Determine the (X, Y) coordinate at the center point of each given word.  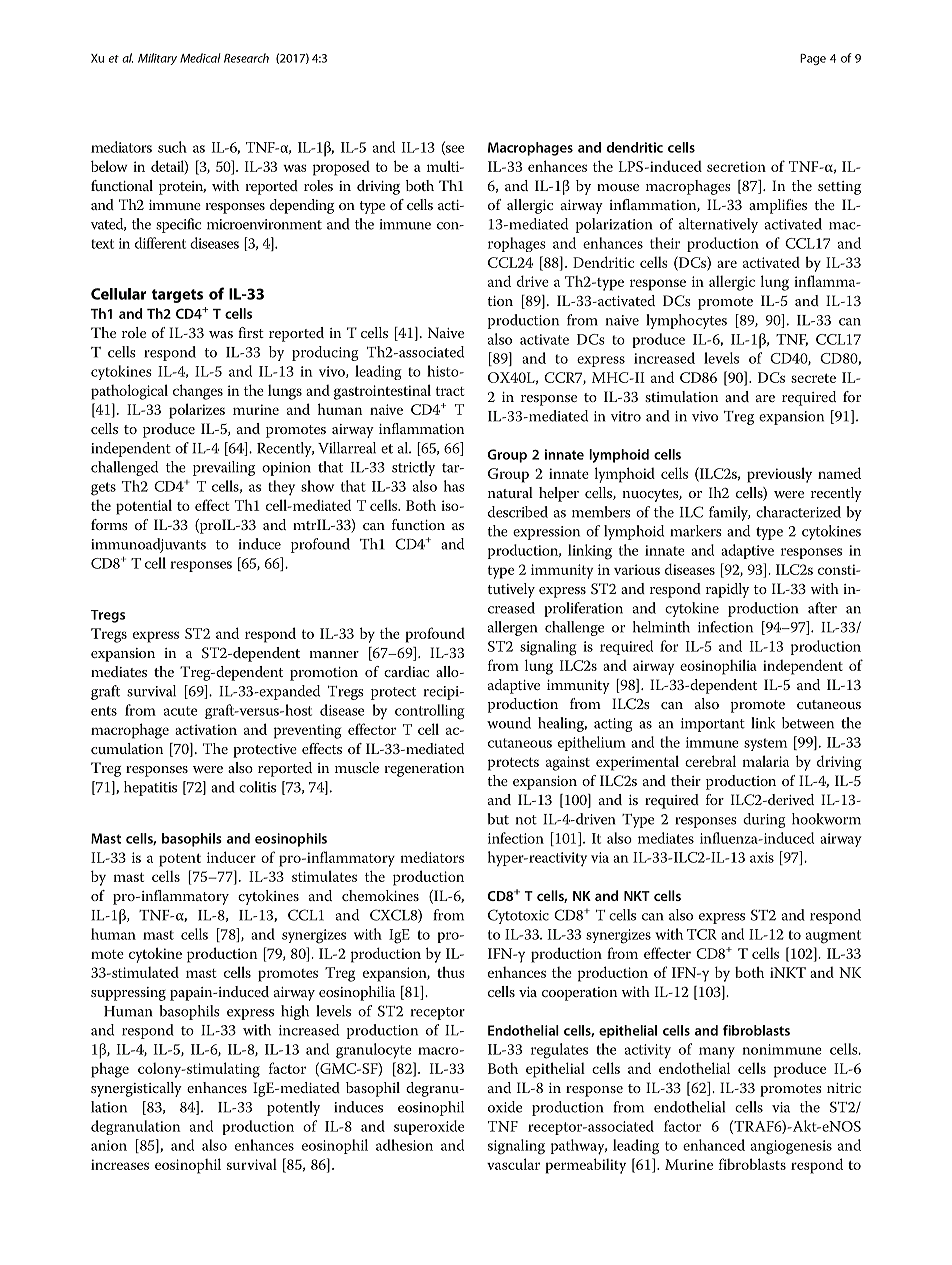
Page (813, 59)
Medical (200, 58)
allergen (512, 628)
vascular (513, 1164)
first (251, 332)
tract (450, 391)
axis (762, 857)
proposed (341, 168)
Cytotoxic (518, 916)
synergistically (136, 1089)
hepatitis (150, 788)
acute (180, 711)
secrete (813, 378)
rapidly (727, 590)
